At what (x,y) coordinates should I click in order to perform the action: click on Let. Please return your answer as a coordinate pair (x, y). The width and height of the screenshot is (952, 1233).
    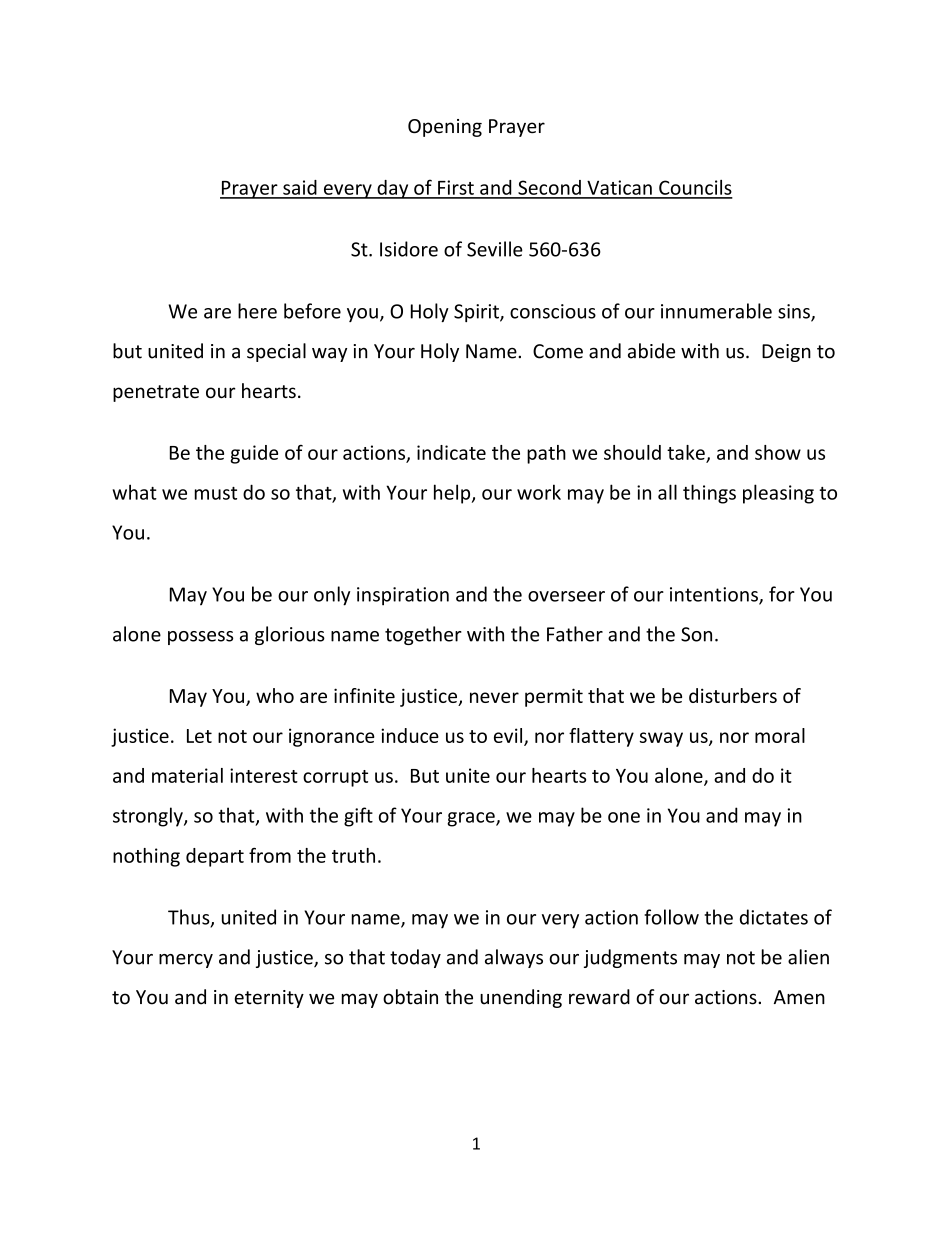
    Looking at the image, I should click on (199, 736).
